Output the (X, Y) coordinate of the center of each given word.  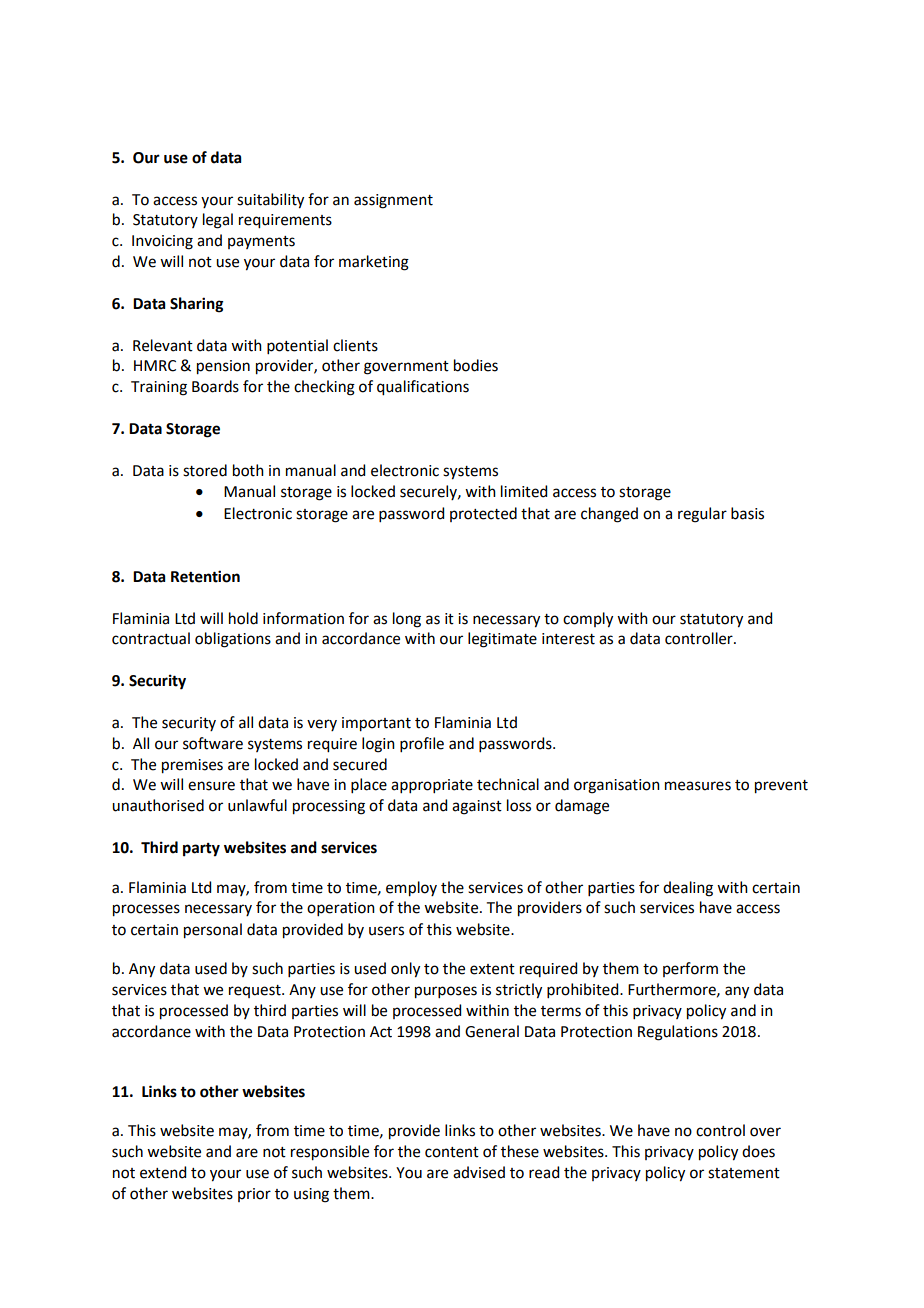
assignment (393, 201)
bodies (476, 365)
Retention (205, 576)
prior (254, 1195)
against (477, 807)
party (201, 850)
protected (483, 514)
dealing (688, 889)
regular (702, 515)
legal (218, 221)
